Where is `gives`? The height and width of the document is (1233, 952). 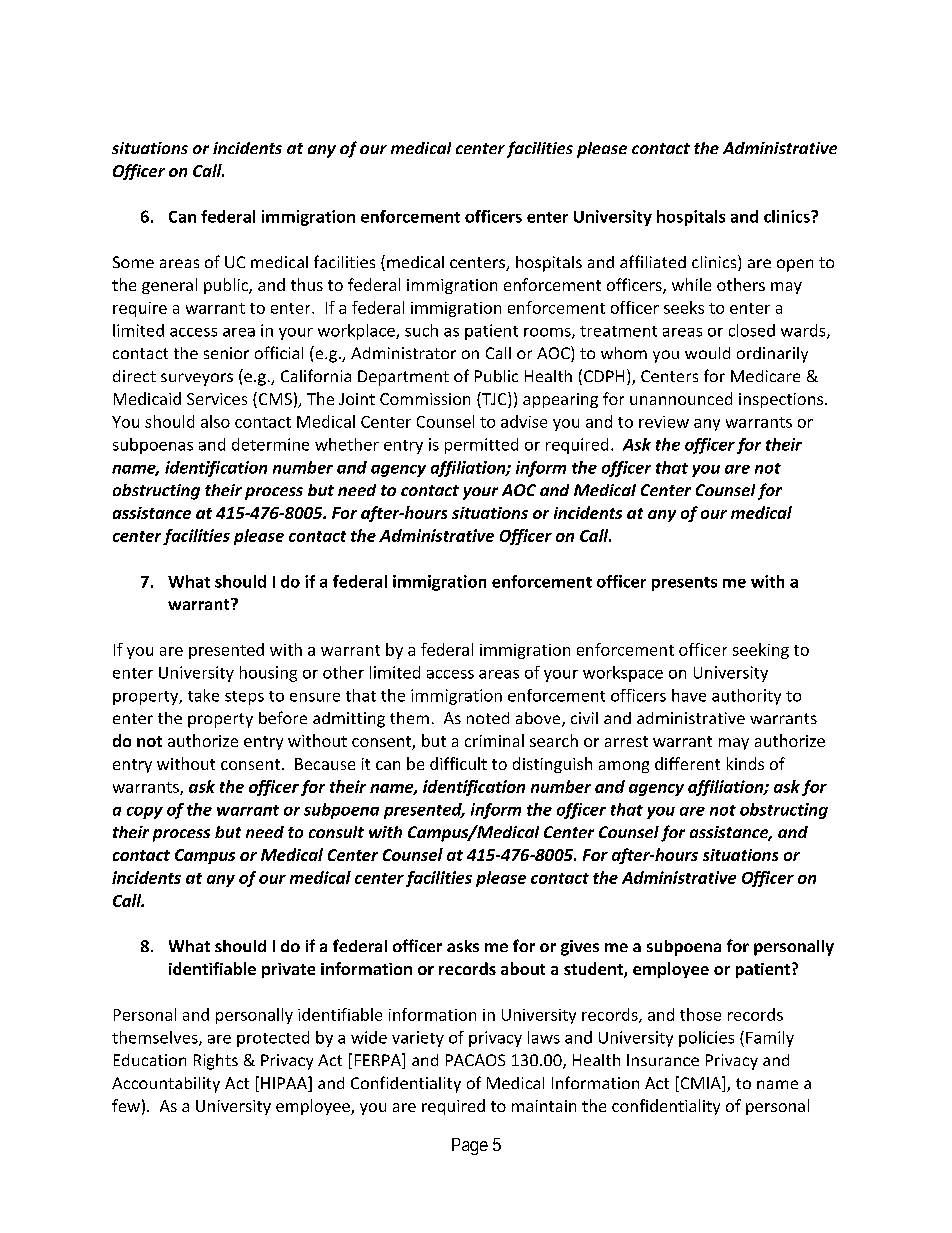
gives is located at coordinates (580, 948).
